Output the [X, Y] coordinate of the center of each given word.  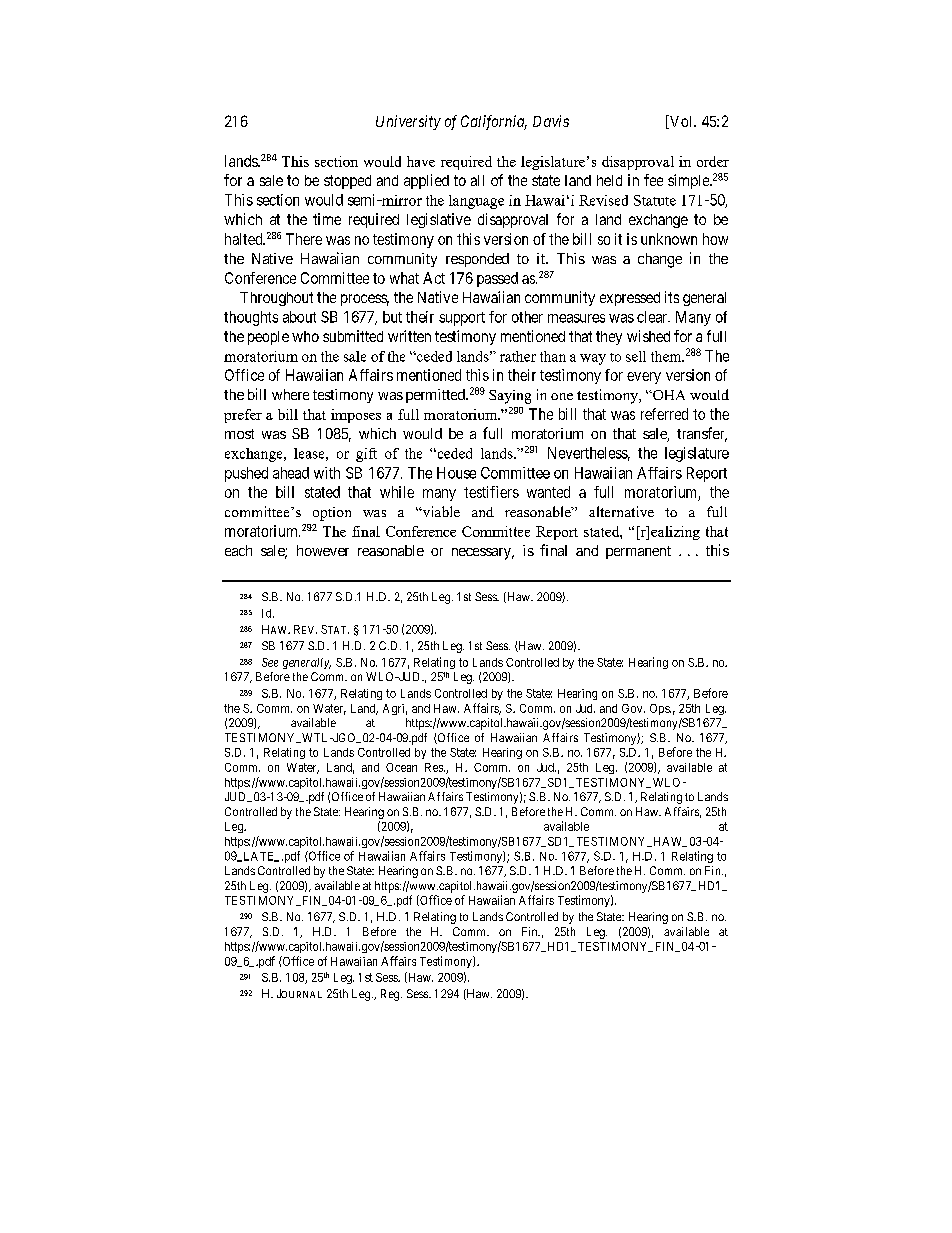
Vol [681, 122]
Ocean [401, 767]
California [494, 122]
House [456, 473]
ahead [291, 473]
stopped [347, 182]
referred [664, 414]
